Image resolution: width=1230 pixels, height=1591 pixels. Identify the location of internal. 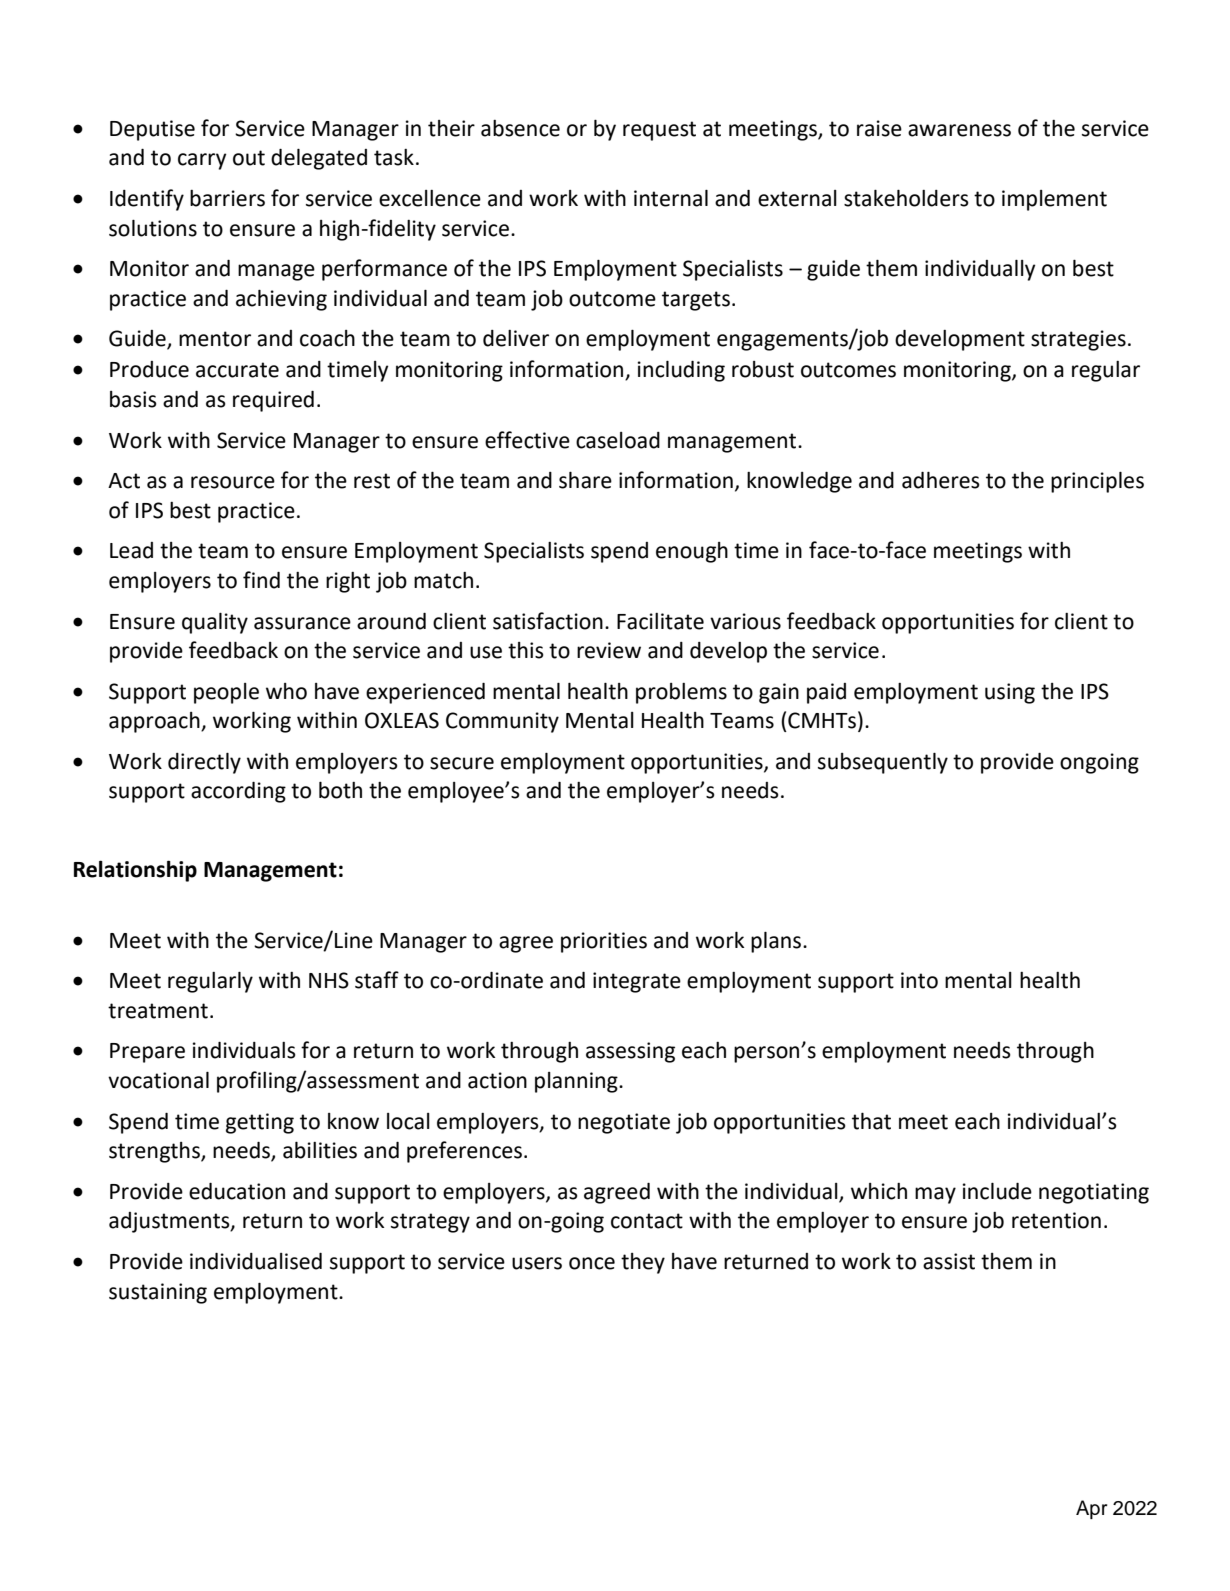
(671, 198).
